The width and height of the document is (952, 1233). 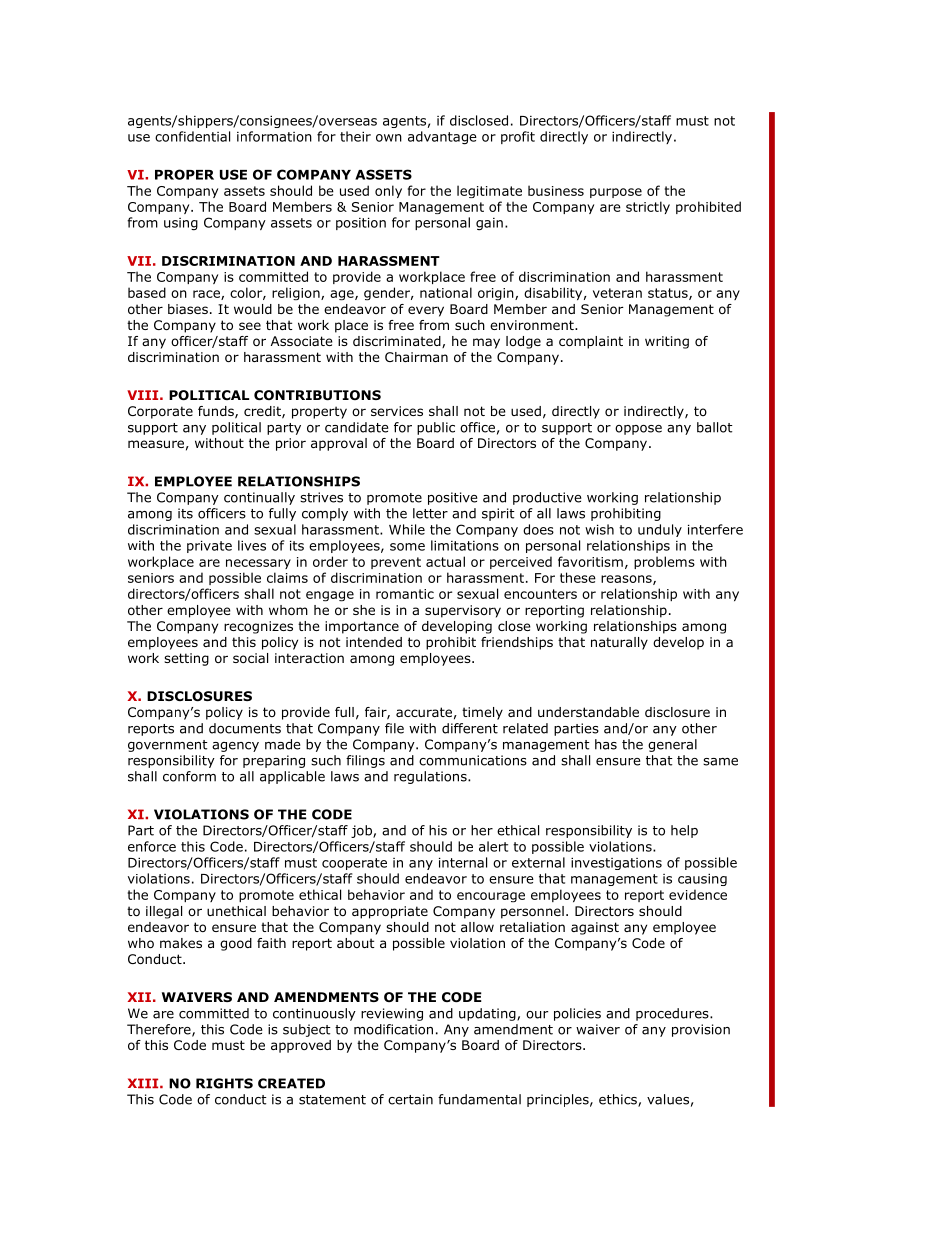 What do you see at coordinates (463, 611) in the document?
I see `supervisory` at bounding box center [463, 611].
